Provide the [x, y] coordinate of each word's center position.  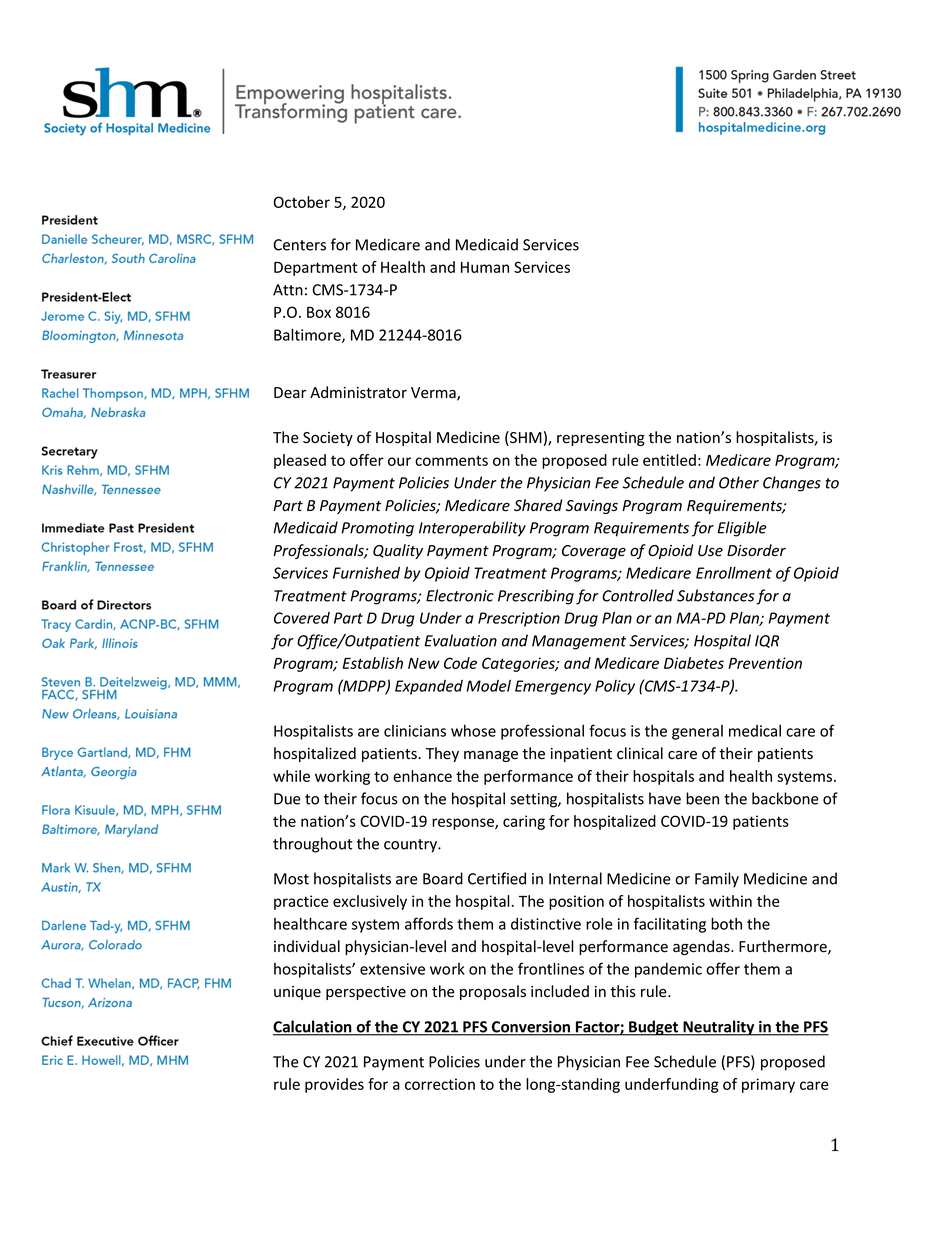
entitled [669, 460]
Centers [300, 245]
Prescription [519, 619]
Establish [373, 663]
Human [485, 267]
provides [334, 1085]
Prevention [765, 663]
